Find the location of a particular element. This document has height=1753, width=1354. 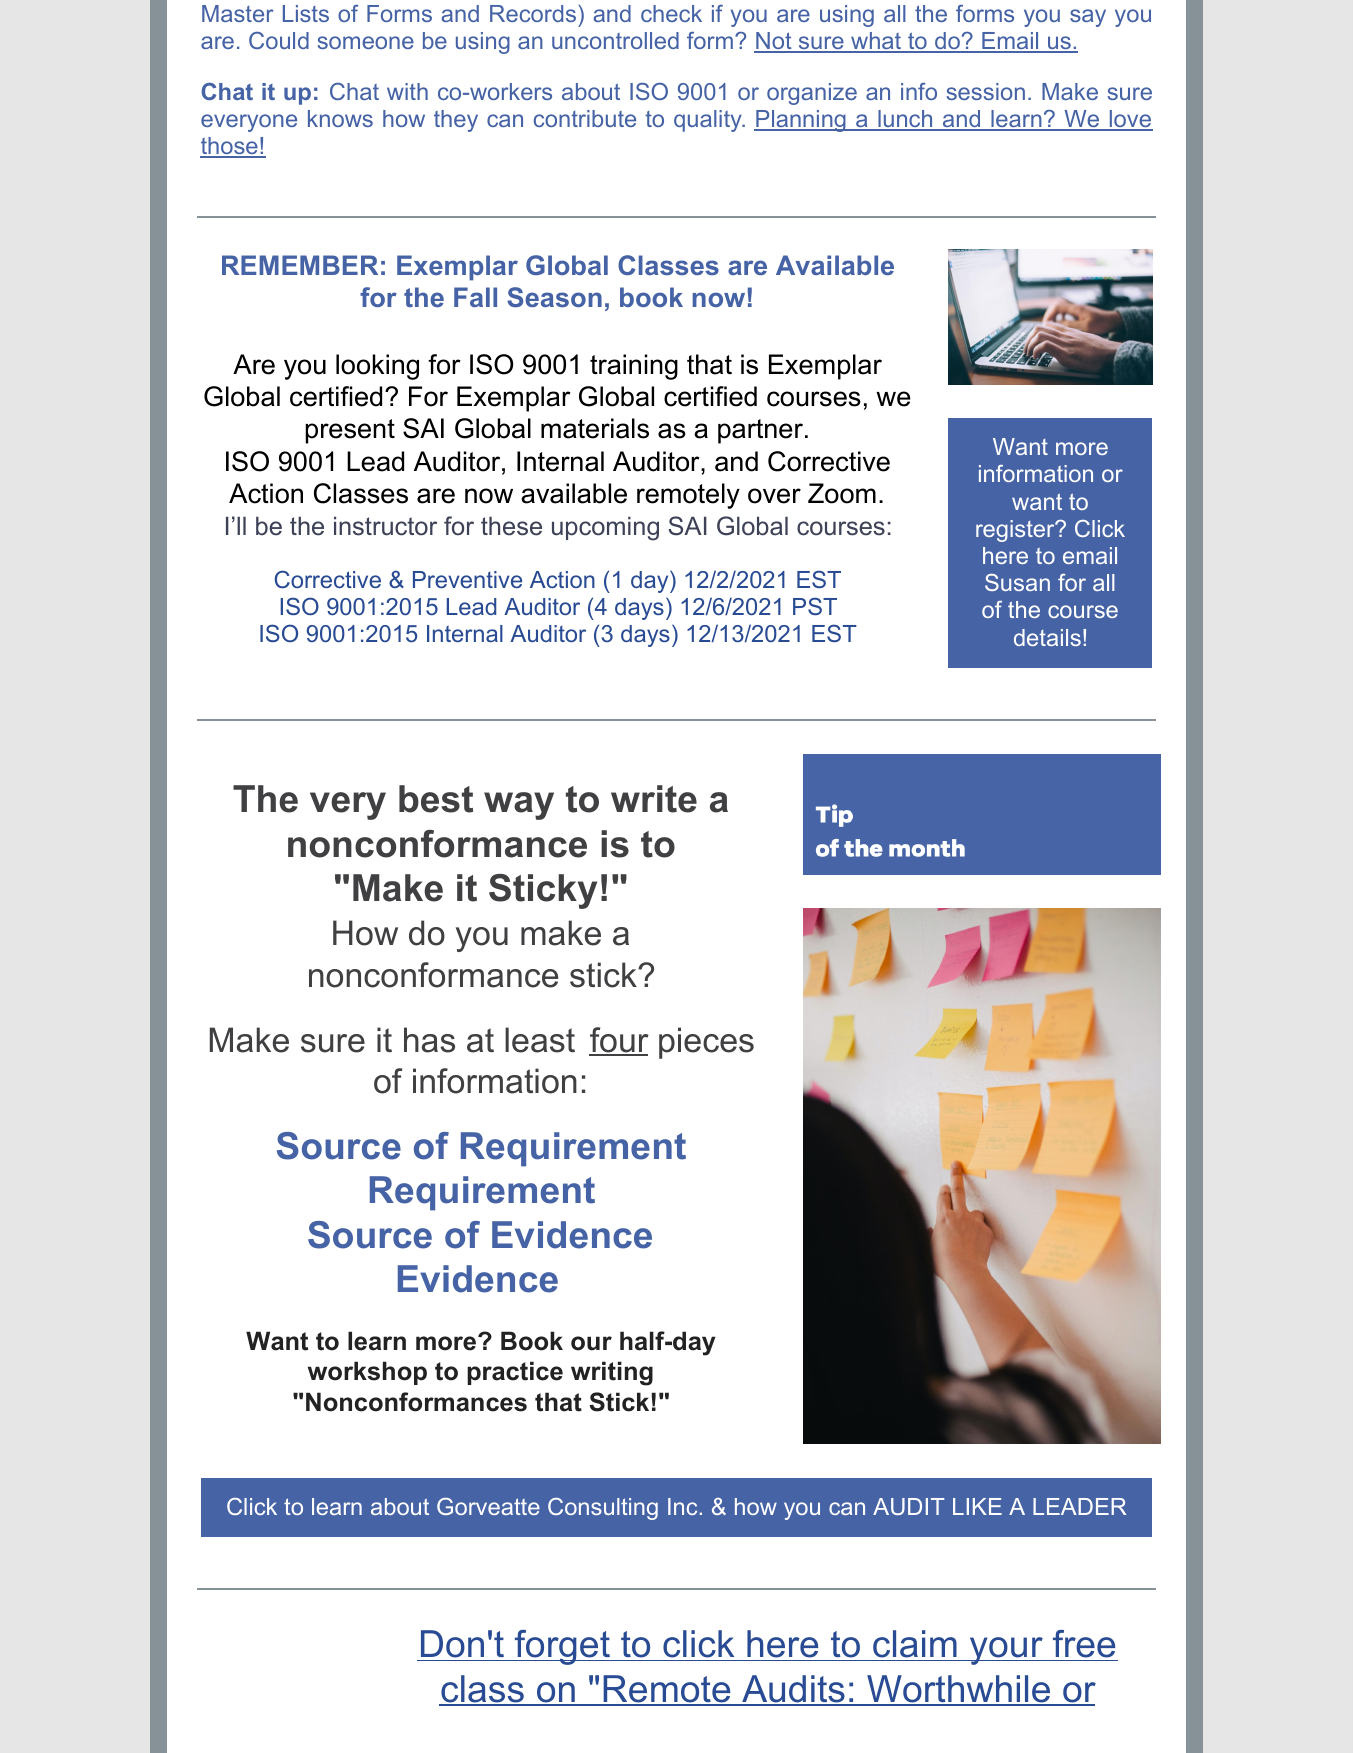

Inc is located at coordinates (682, 1506).
